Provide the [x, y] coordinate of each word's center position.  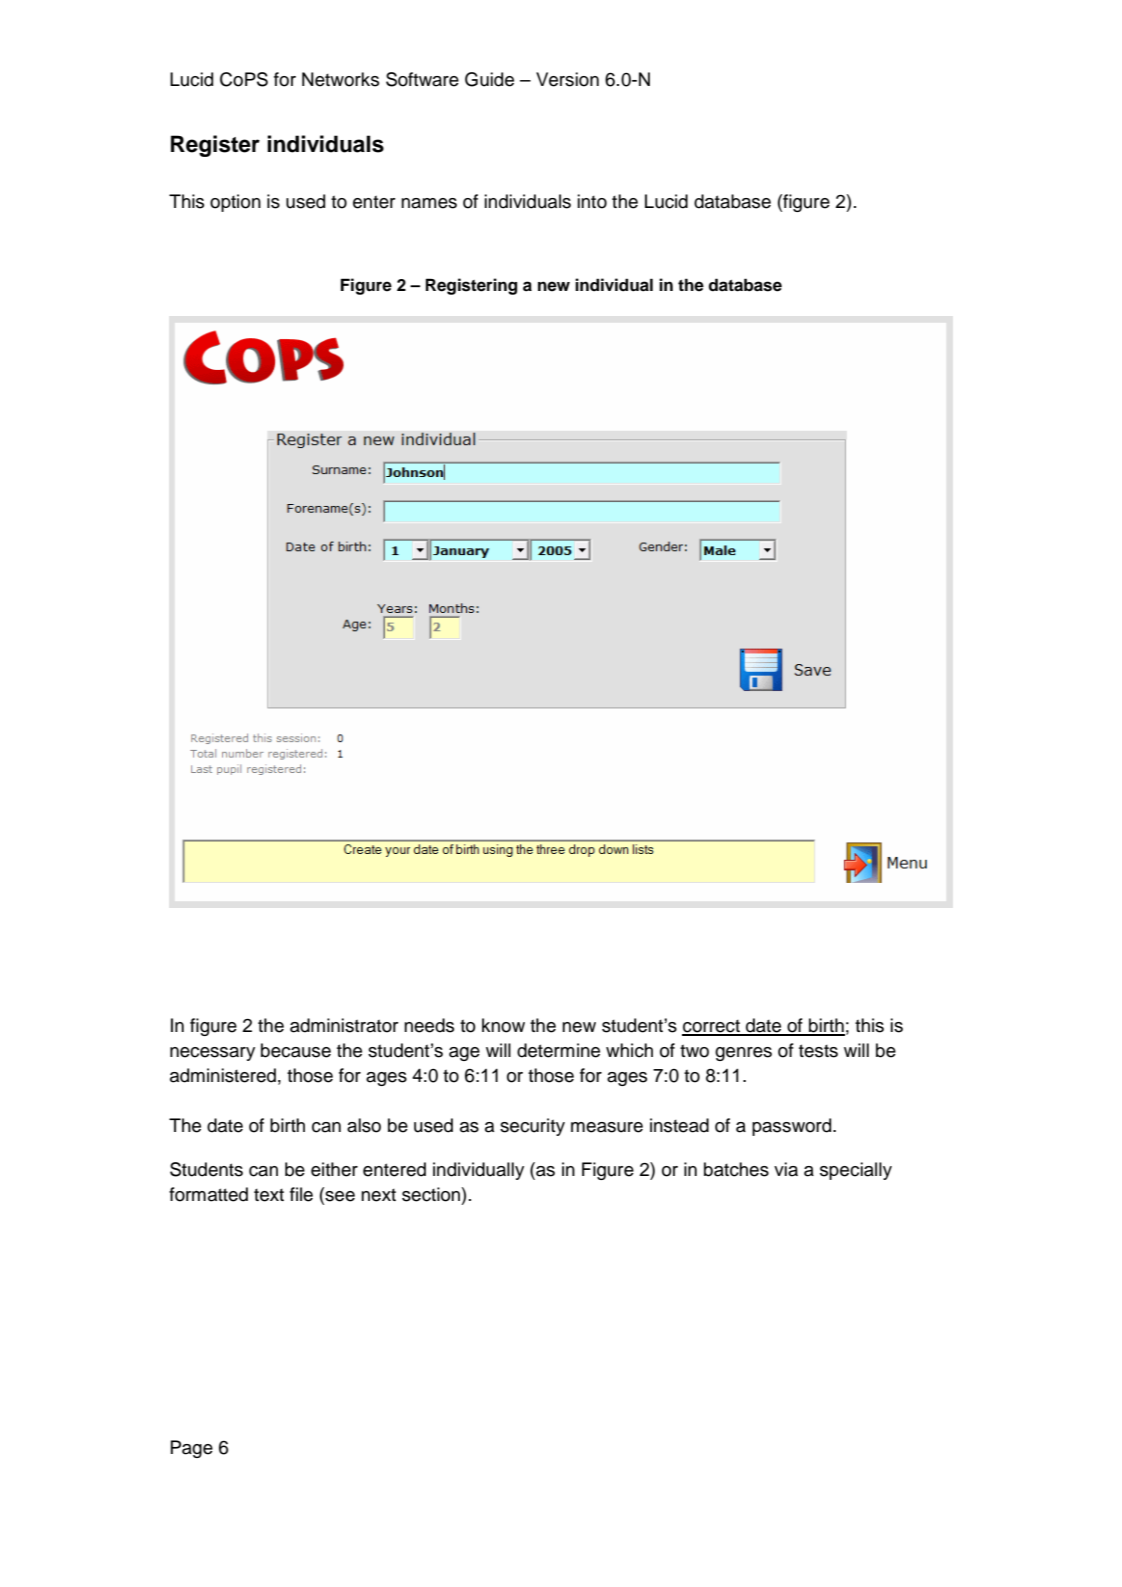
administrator [344, 1025]
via [786, 1169]
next [378, 1195]
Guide [489, 79]
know [503, 1025]
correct [712, 1027]
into [592, 201]
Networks [340, 79]
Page [192, 1449]
